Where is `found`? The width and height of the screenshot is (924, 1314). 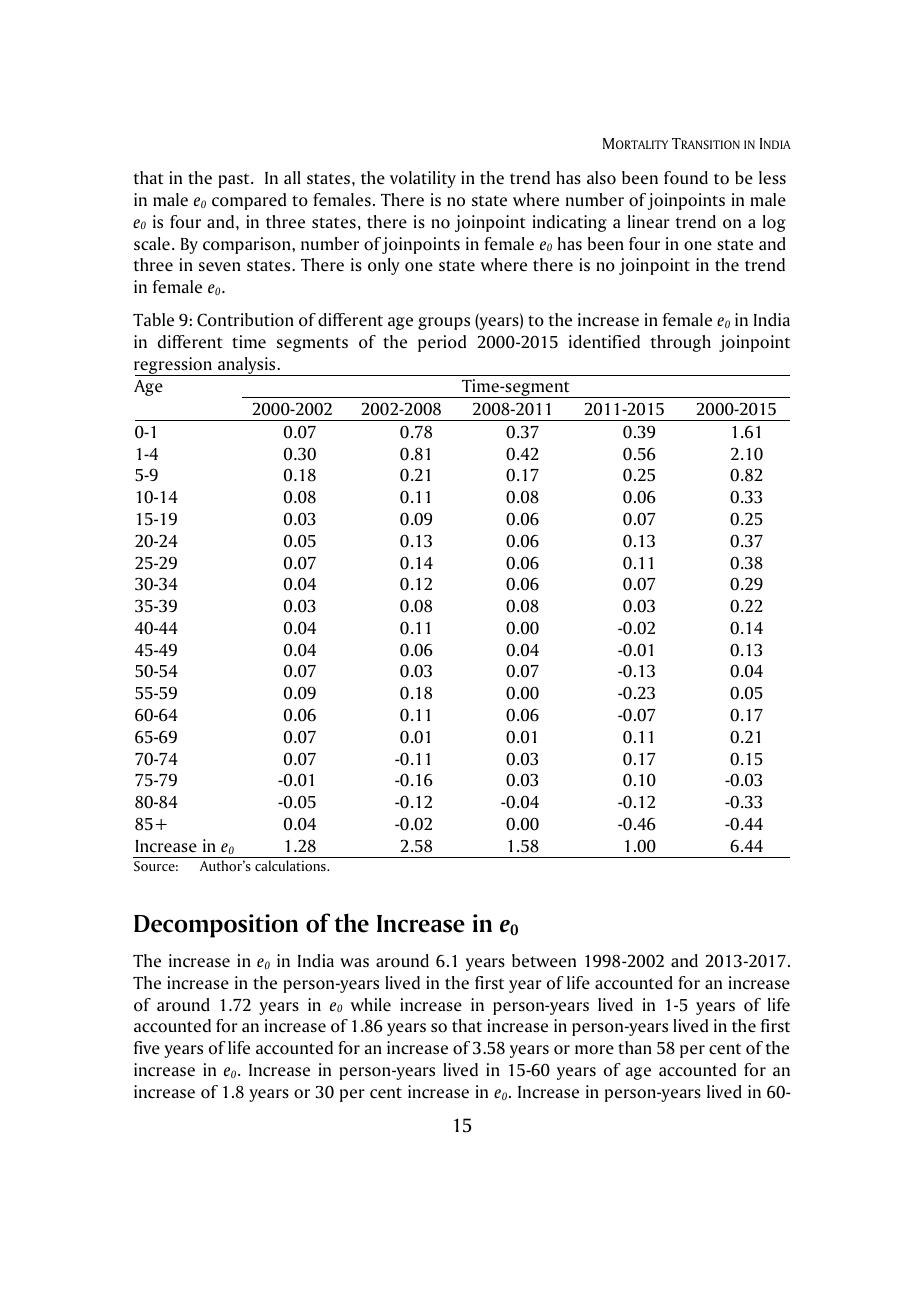 found is located at coordinates (686, 178).
